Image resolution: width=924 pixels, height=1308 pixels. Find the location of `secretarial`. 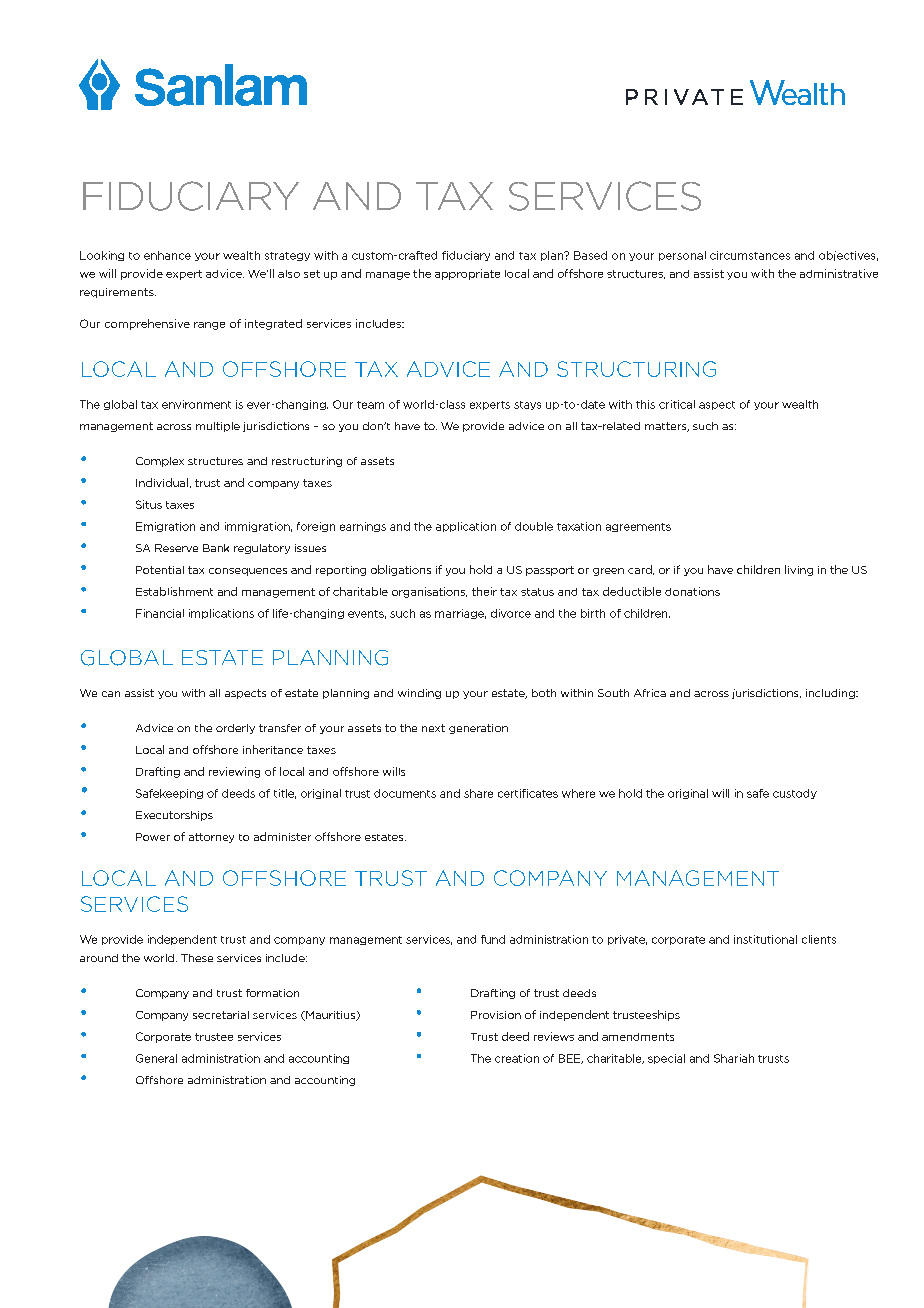

secretarial is located at coordinates (221, 1015).
